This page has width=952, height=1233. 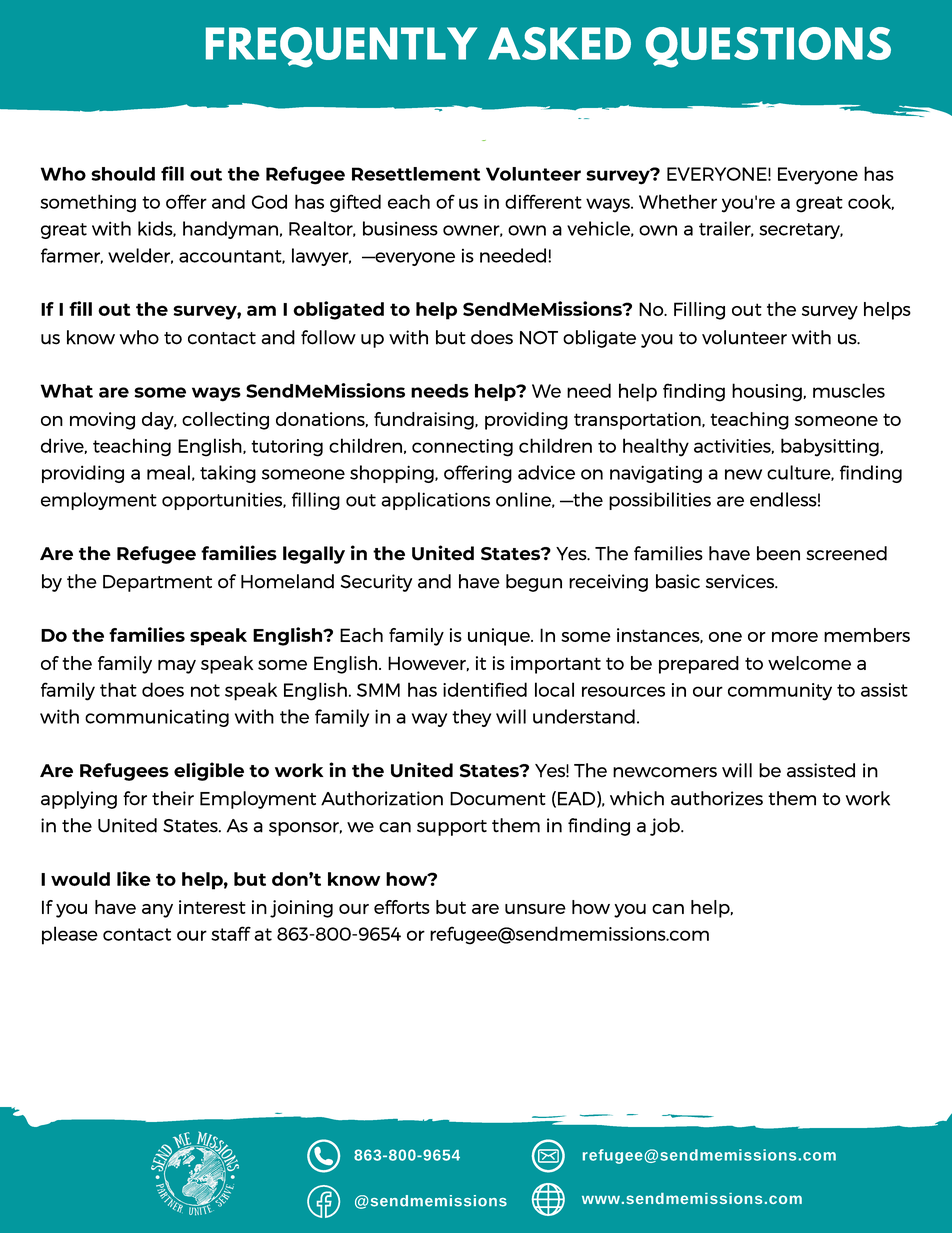 I want to click on job, so click(x=666, y=827).
